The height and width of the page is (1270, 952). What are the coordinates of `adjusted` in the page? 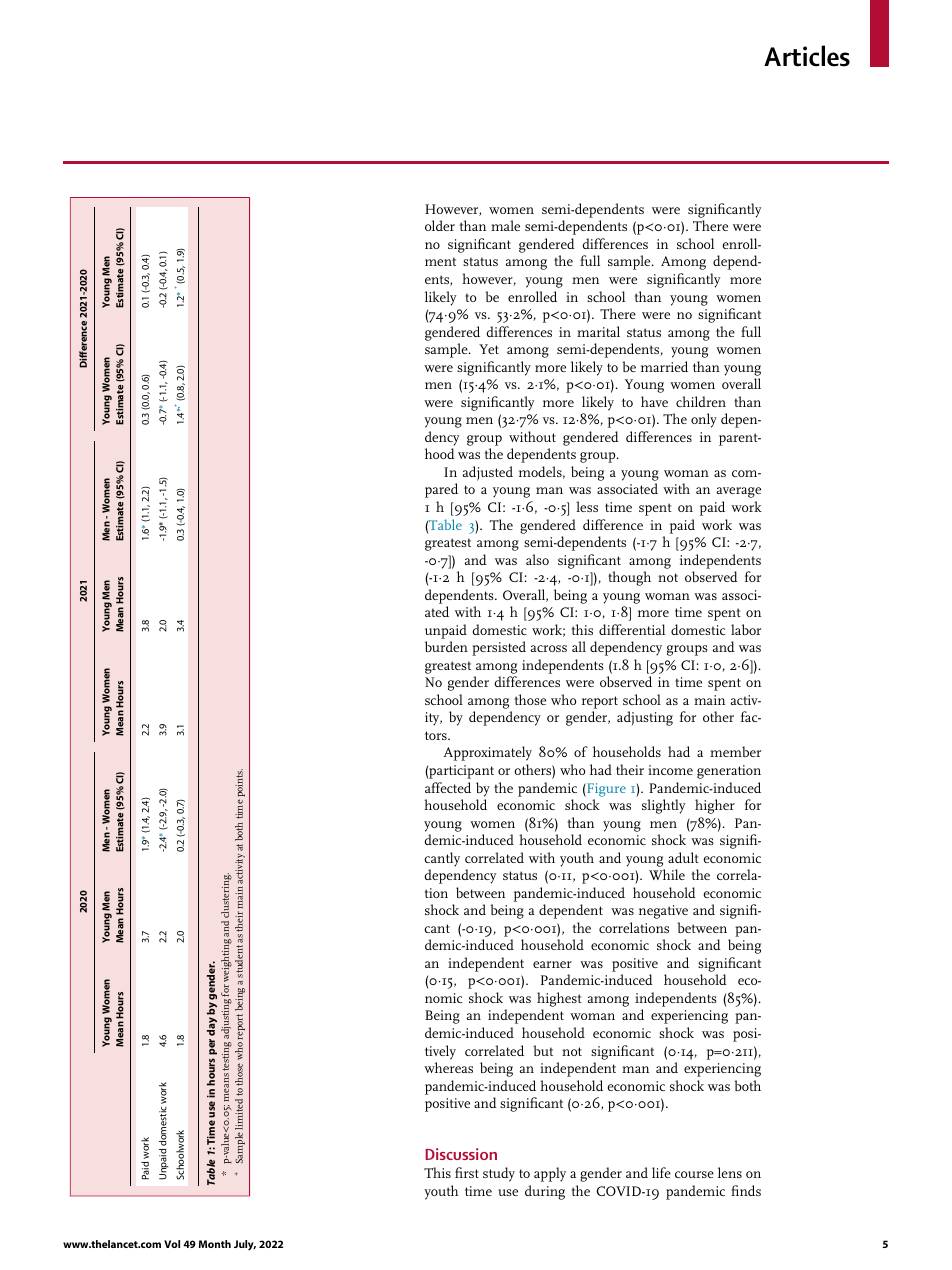 It's located at (488, 473).
